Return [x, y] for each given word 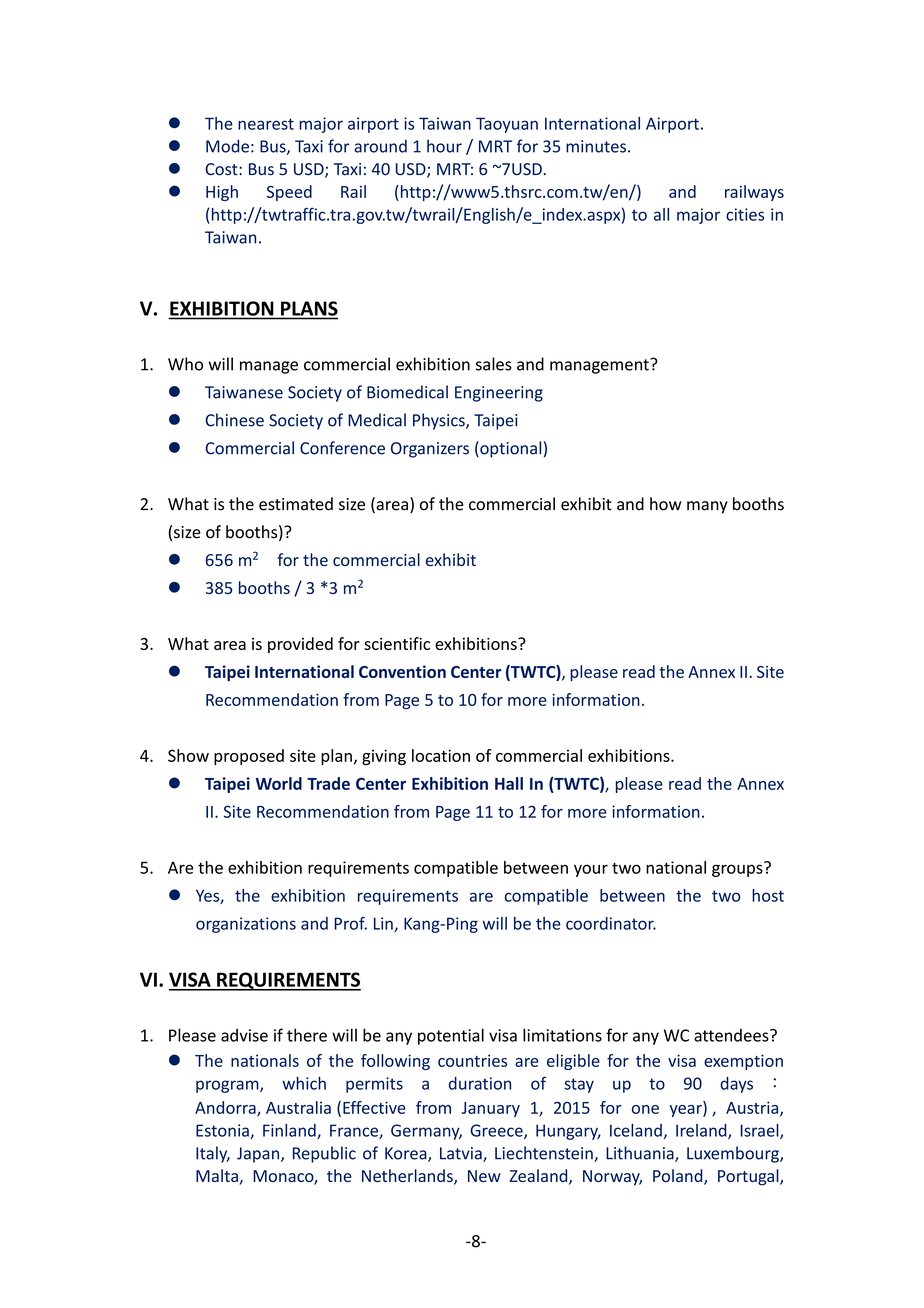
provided [300, 645]
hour [444, 146]
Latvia [462, 1154]
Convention [402, 671]
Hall [509, 783]
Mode [227, 146]
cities [745, 214]
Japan [259, 1155]
